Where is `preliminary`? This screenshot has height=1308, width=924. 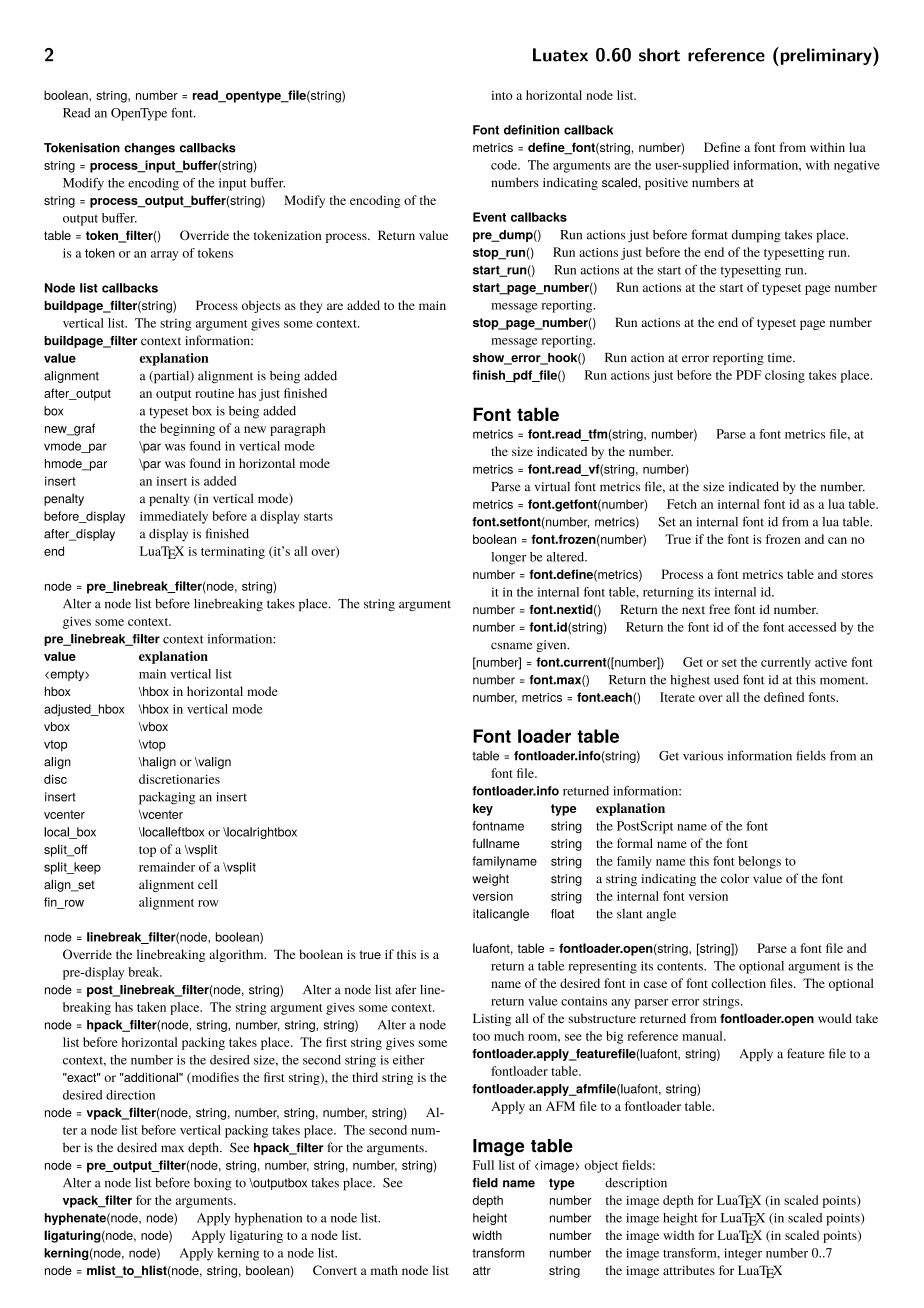
preliminary is located at coordinates (826, 56).
